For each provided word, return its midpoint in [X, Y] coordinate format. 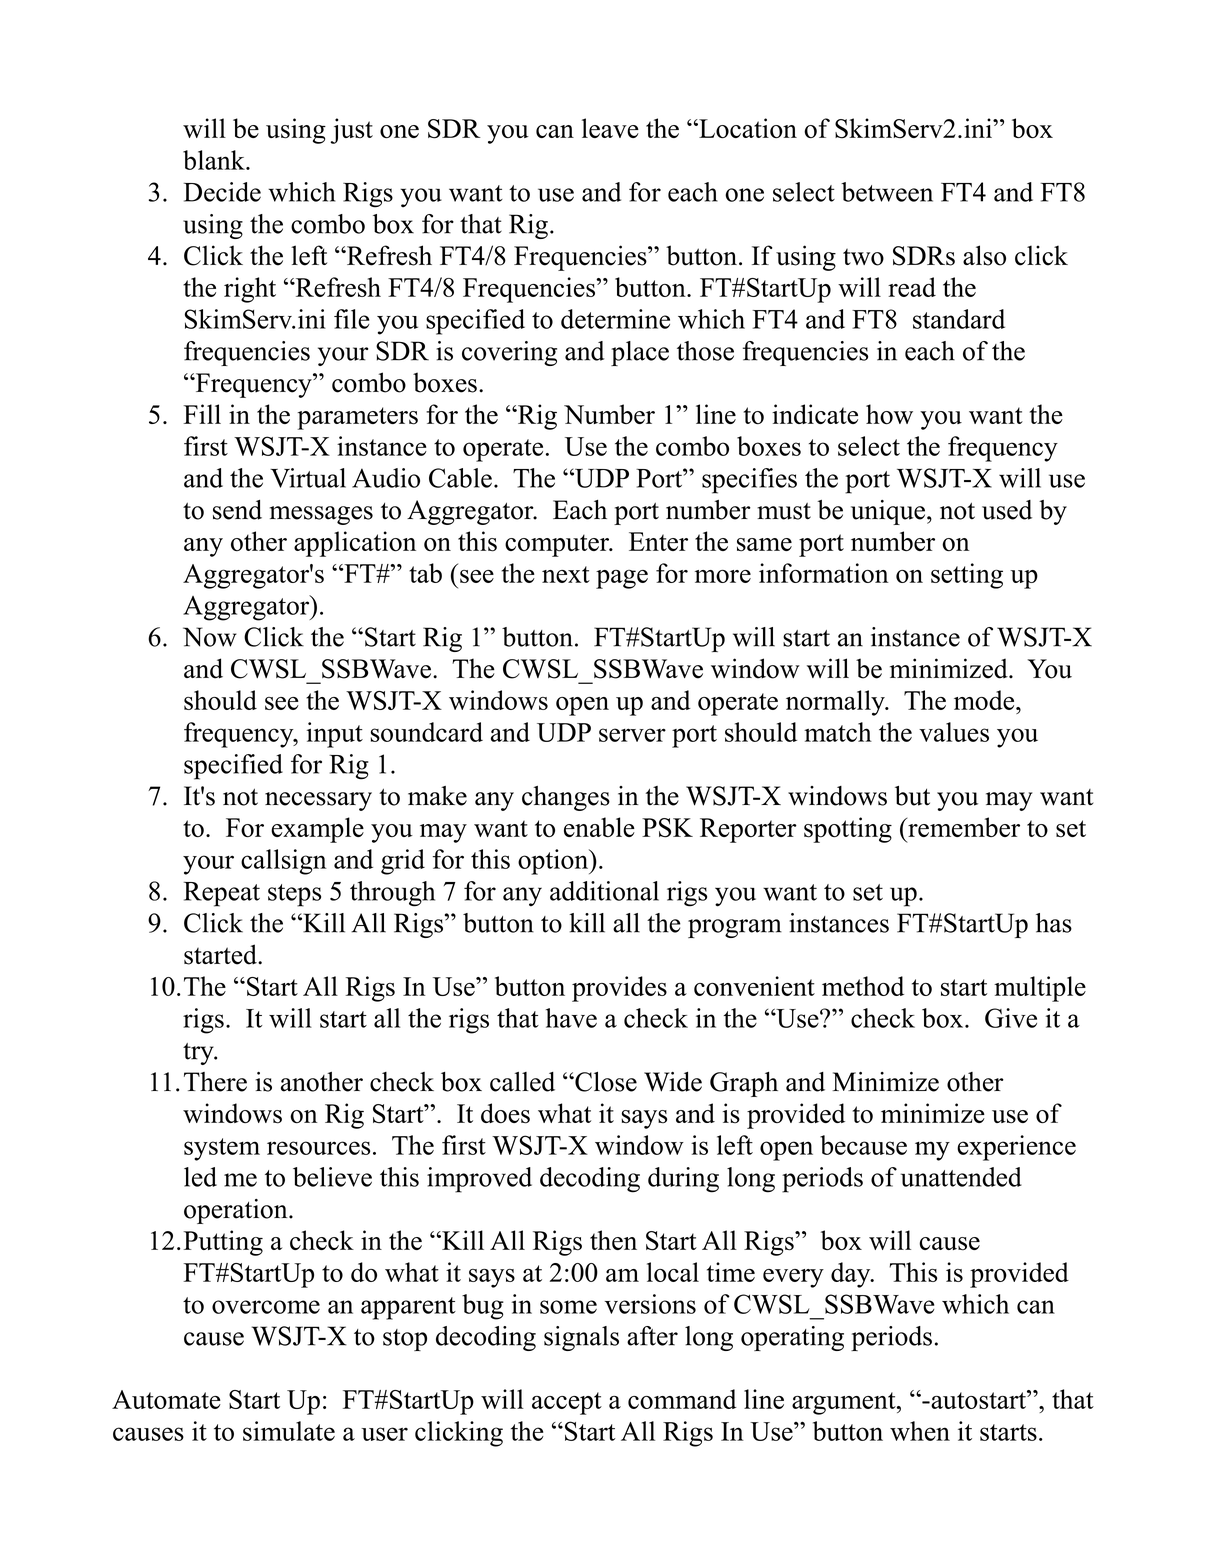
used [1007, 510]
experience [1016, 1148]
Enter [658, 541]
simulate [289, 1431]
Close [605, 1082]
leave [610, 128]
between [887, 192]
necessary [318, 801]
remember [963, 827]
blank [215, 160]
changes [566, 798]
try [199, 1054]
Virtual [308, 478]
